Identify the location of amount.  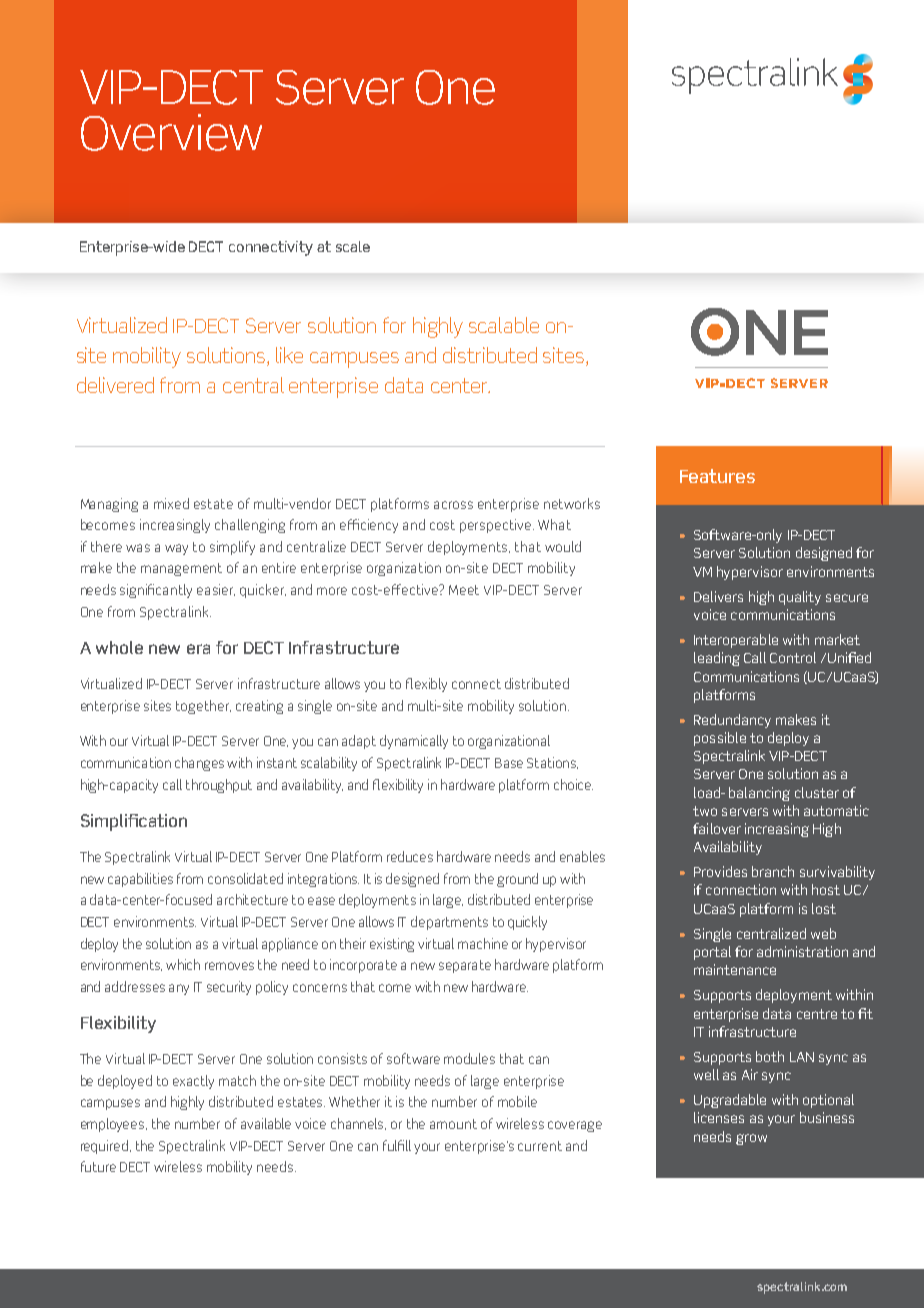
(453, 1124).
